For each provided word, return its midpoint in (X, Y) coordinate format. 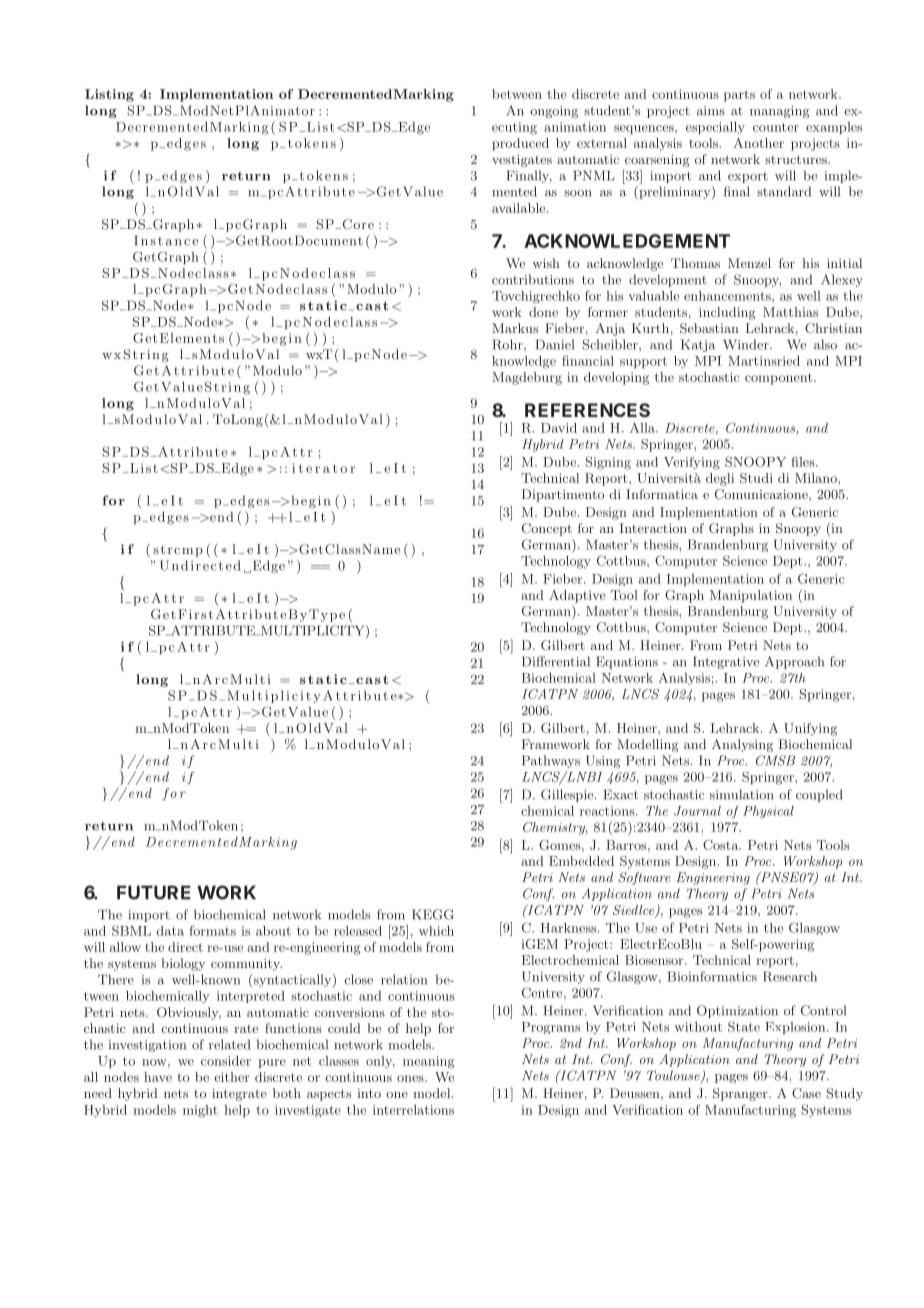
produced (520, 144)
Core (357, 224)
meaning (429, 1062)
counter (776, 127)
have (158, 1077)
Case (806, 1093)
